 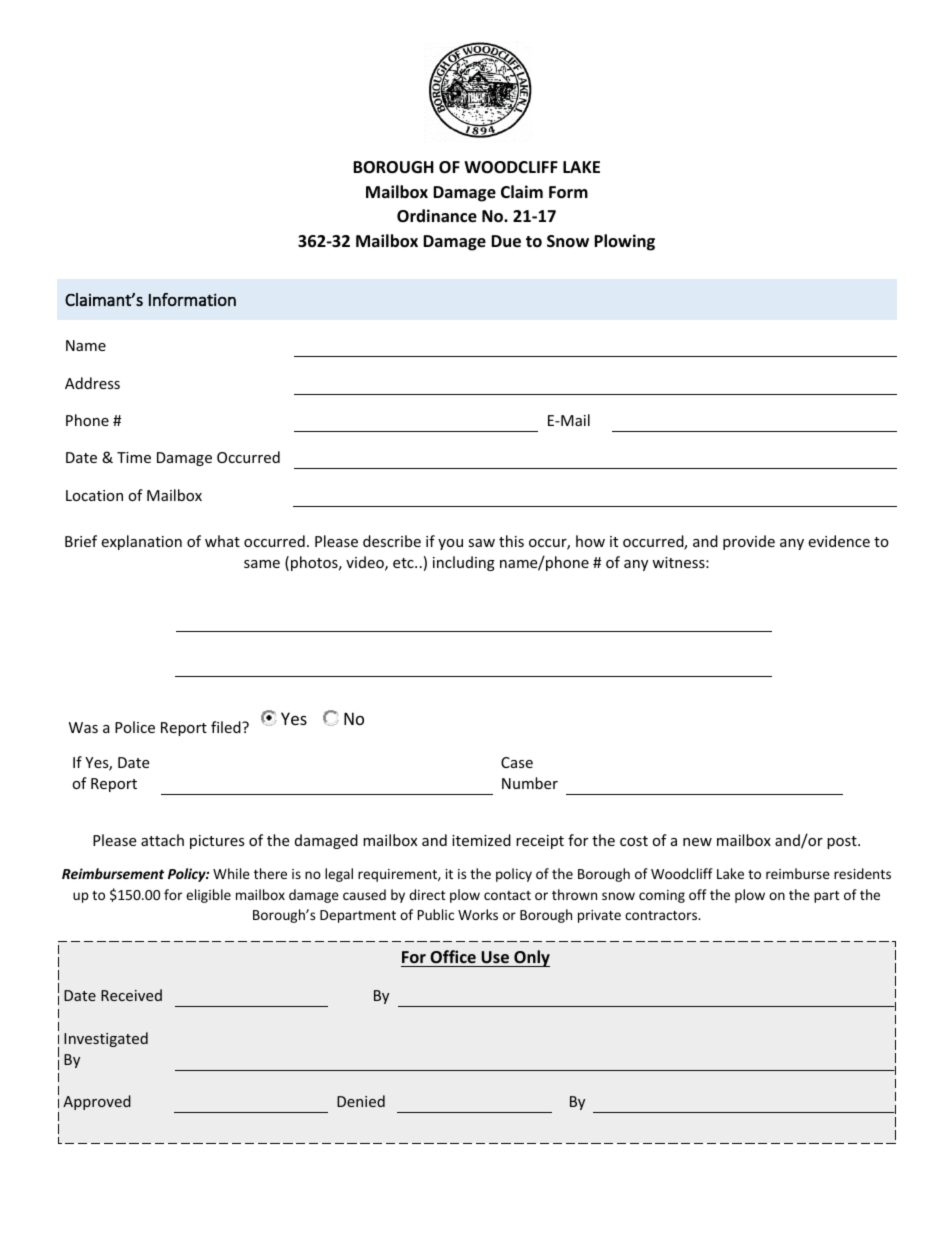 What do you see at coordinates (97, 1102) in the screenshot?
I see `Approved` at bounding box center [97, 1102].
